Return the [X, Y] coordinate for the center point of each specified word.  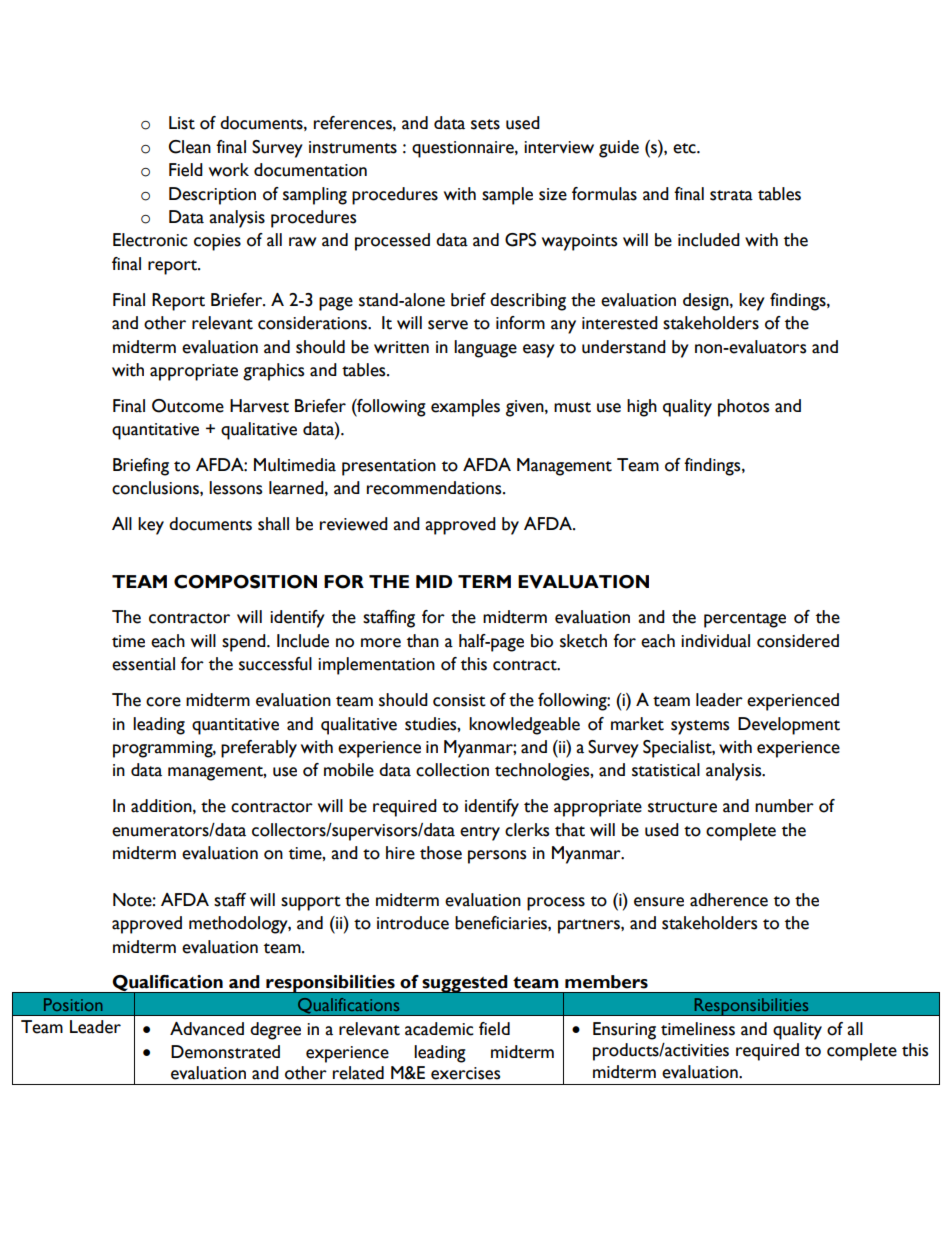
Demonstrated [225, 1052]
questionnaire [464, 149]
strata [731, 195]
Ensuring [624, 1031]
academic [439, 1029]
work [229, 170]
